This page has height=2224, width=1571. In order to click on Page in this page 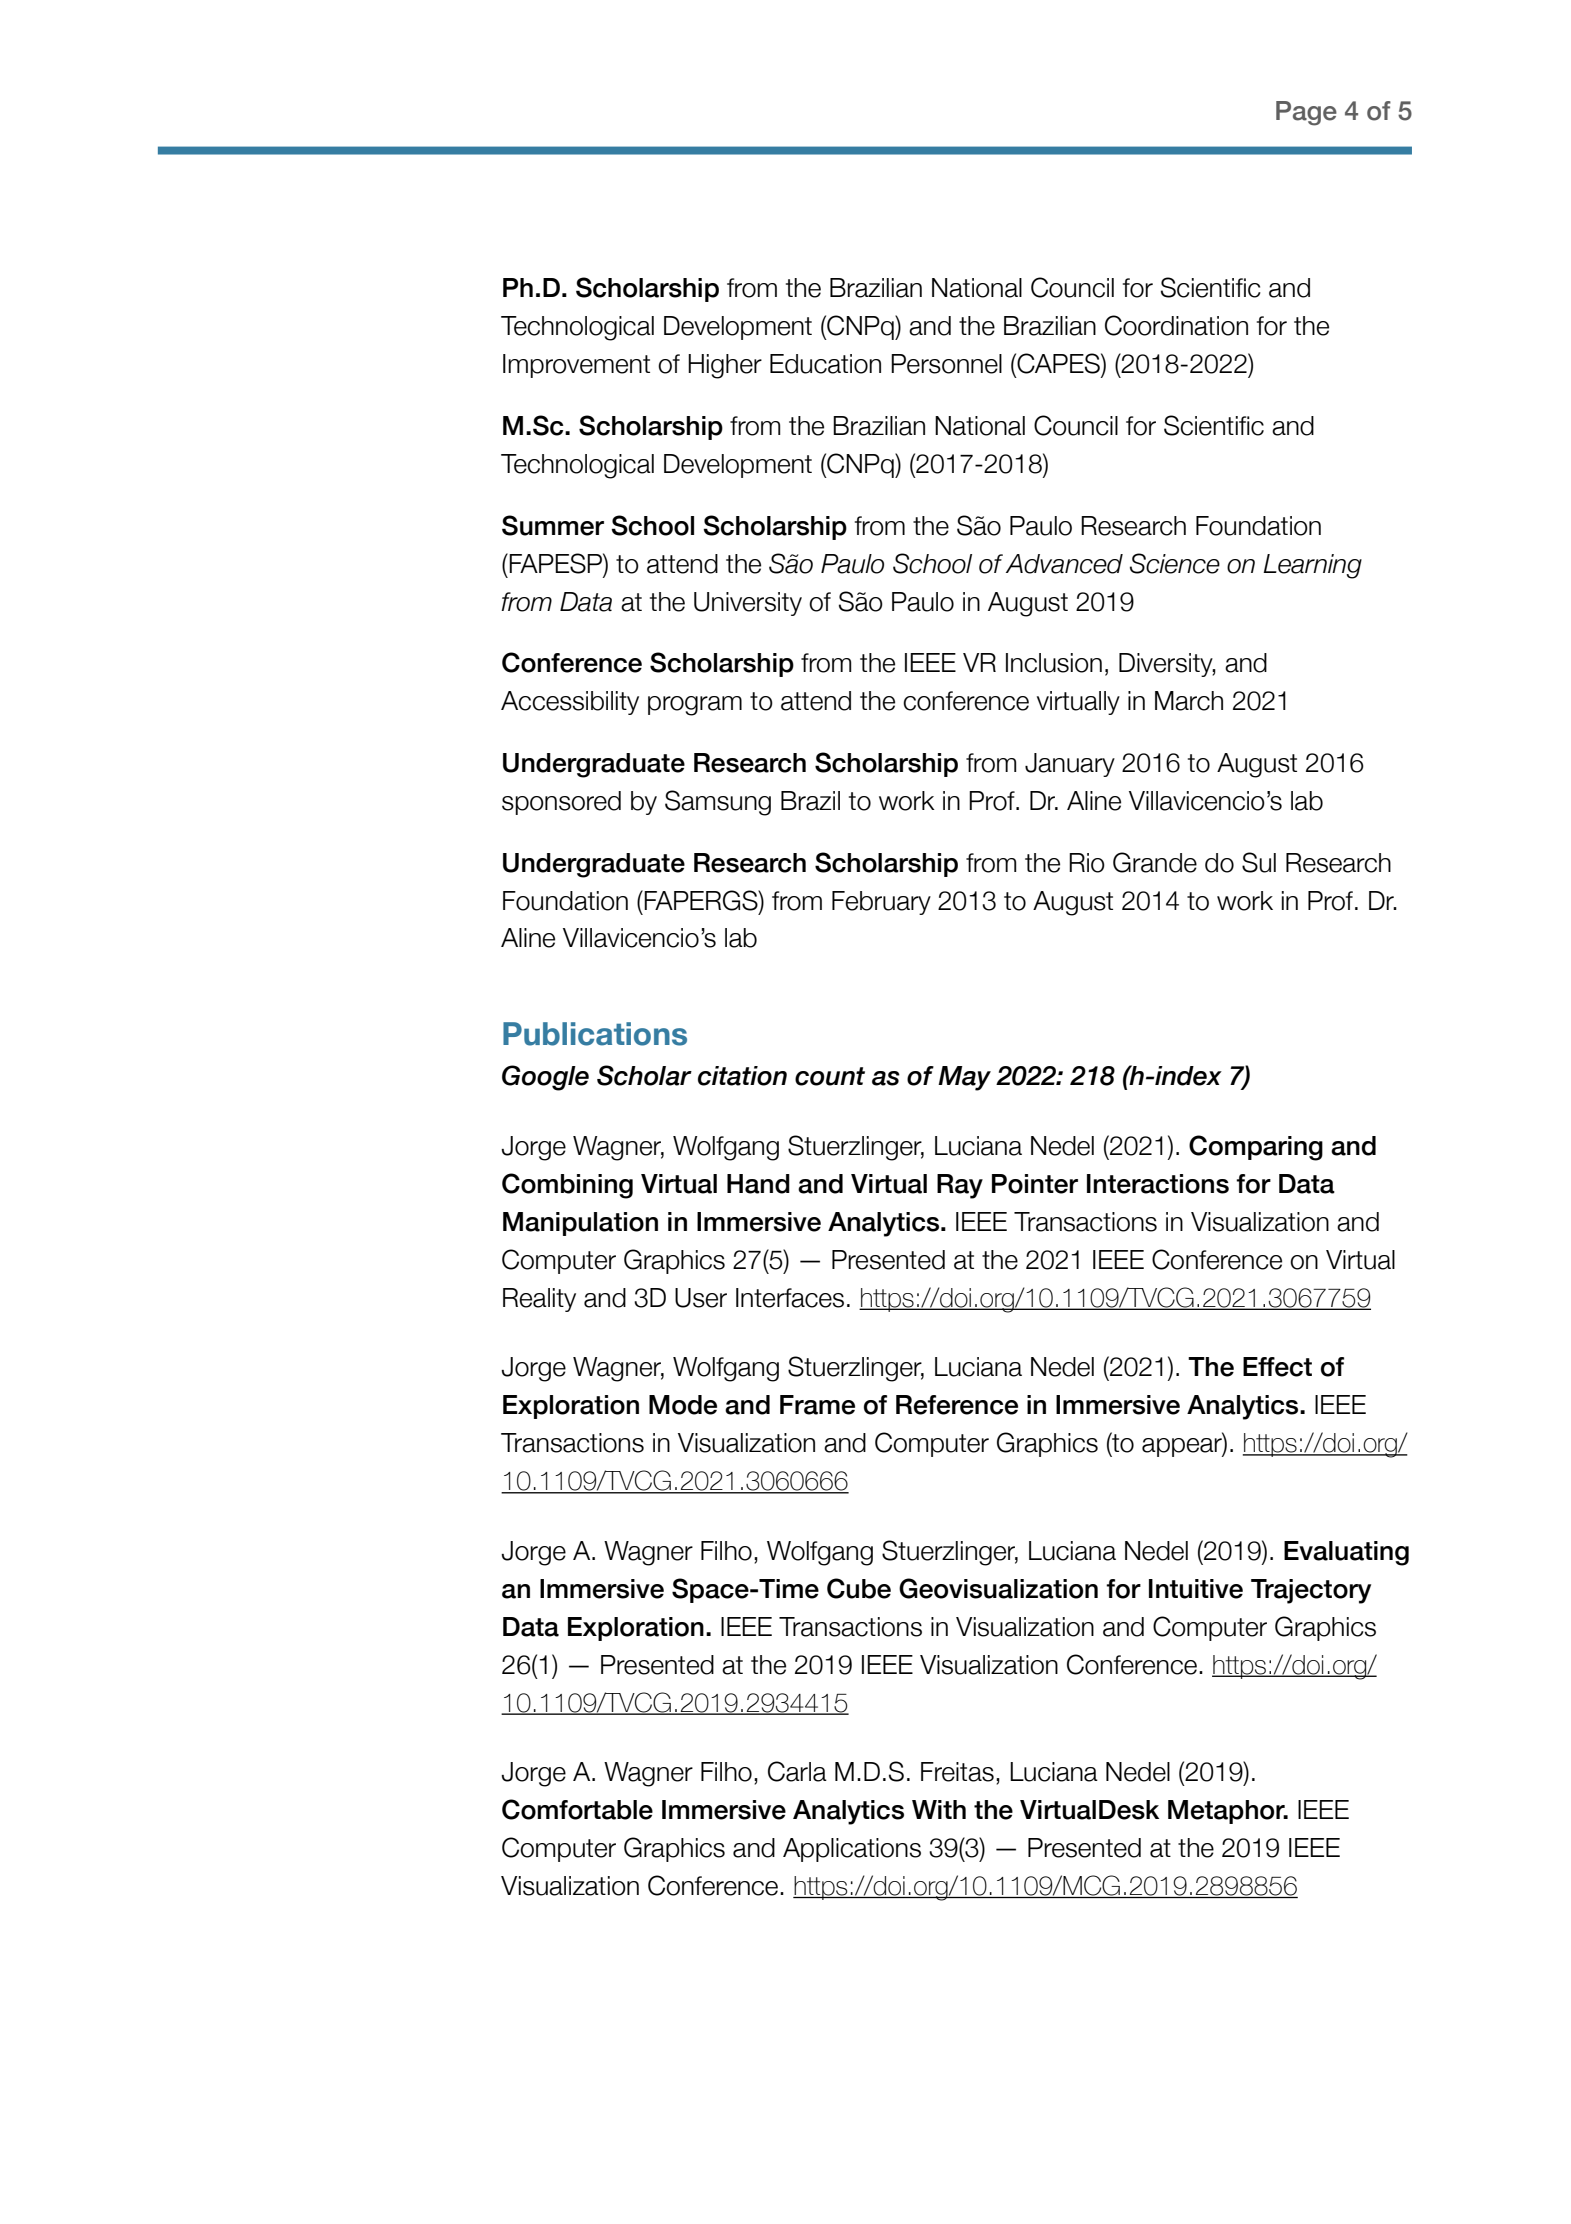, I will do `click(1306, 113)`.
